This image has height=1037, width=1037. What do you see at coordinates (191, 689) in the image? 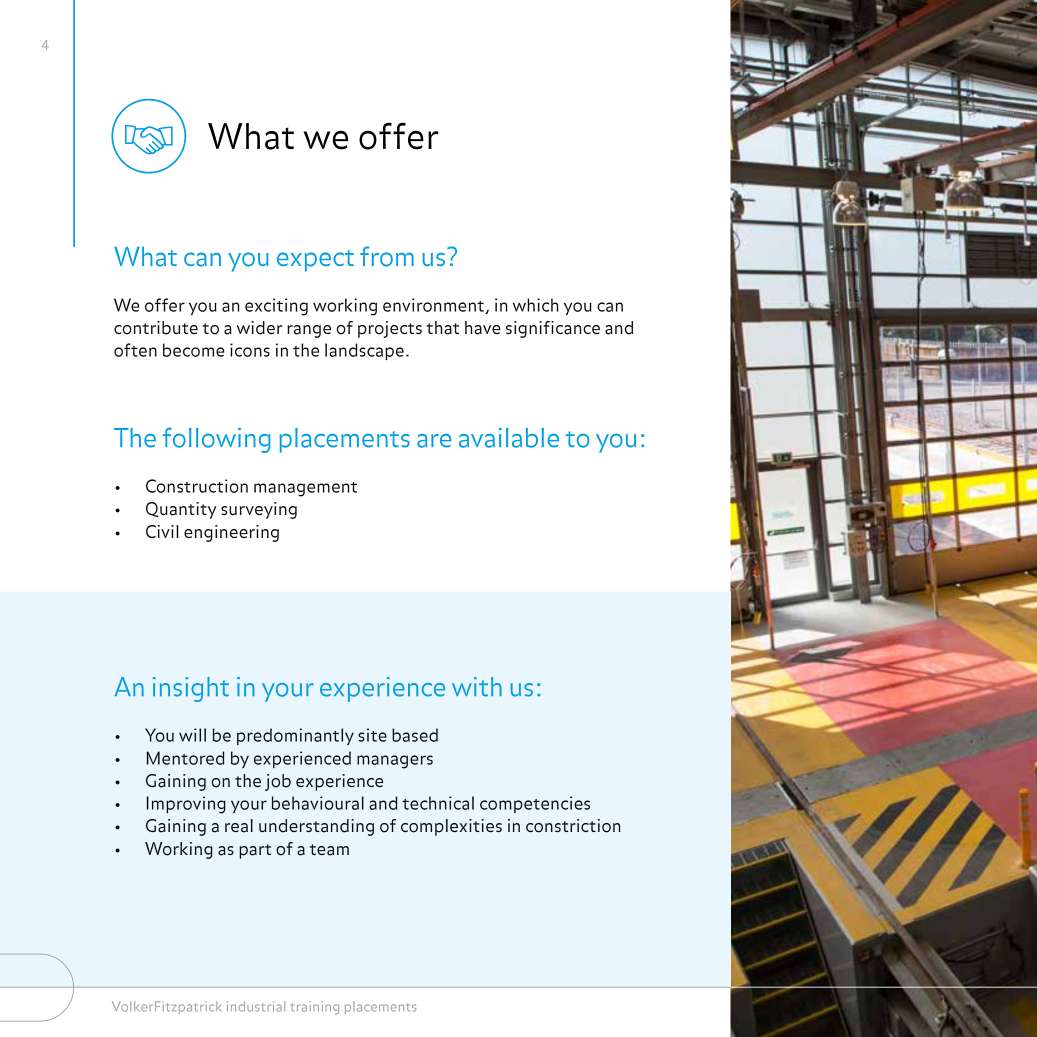
I see `insight` at bounding box center [191, 689].
